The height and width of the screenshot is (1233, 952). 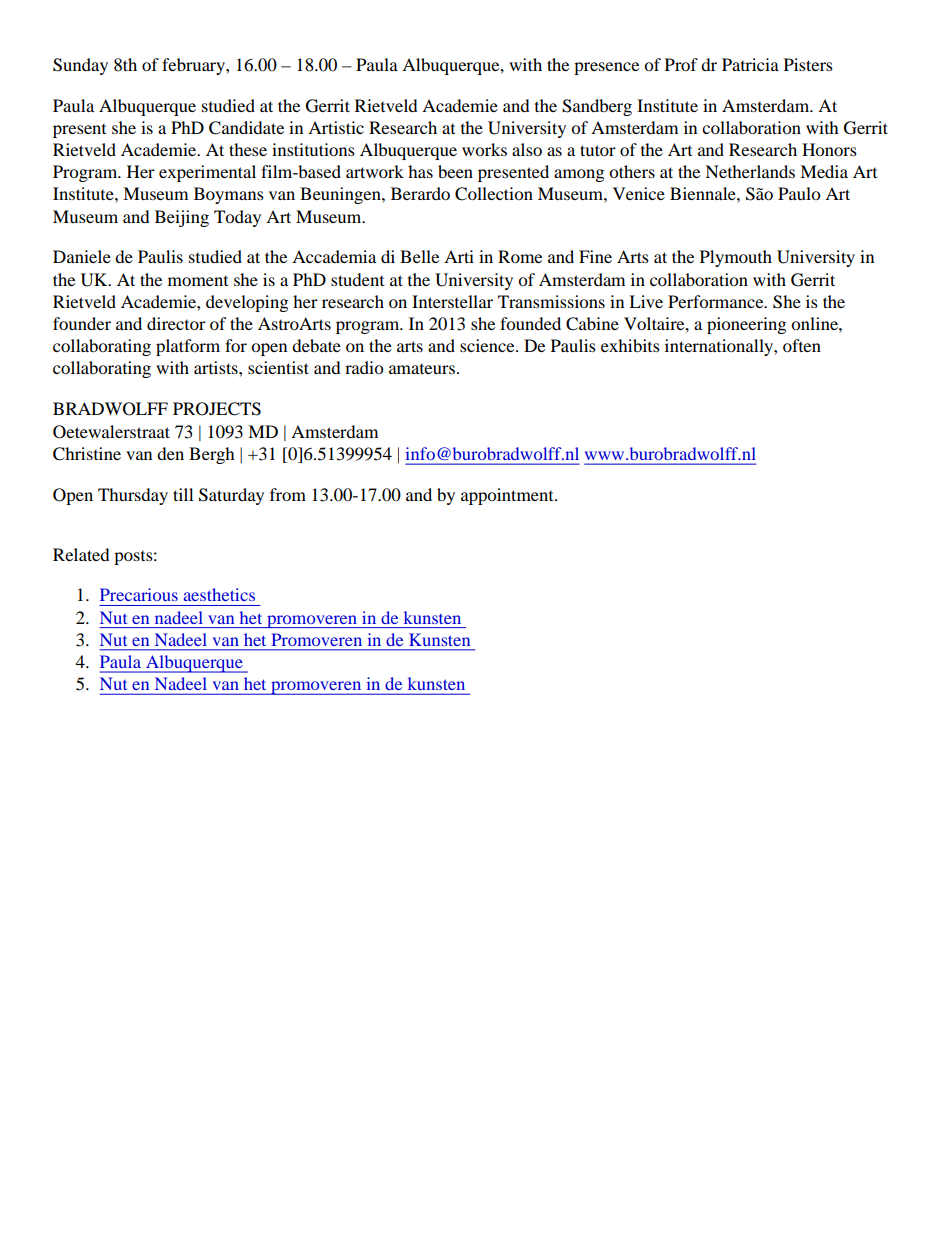 I want to click on Sunday, so click(x=80, y=66).
